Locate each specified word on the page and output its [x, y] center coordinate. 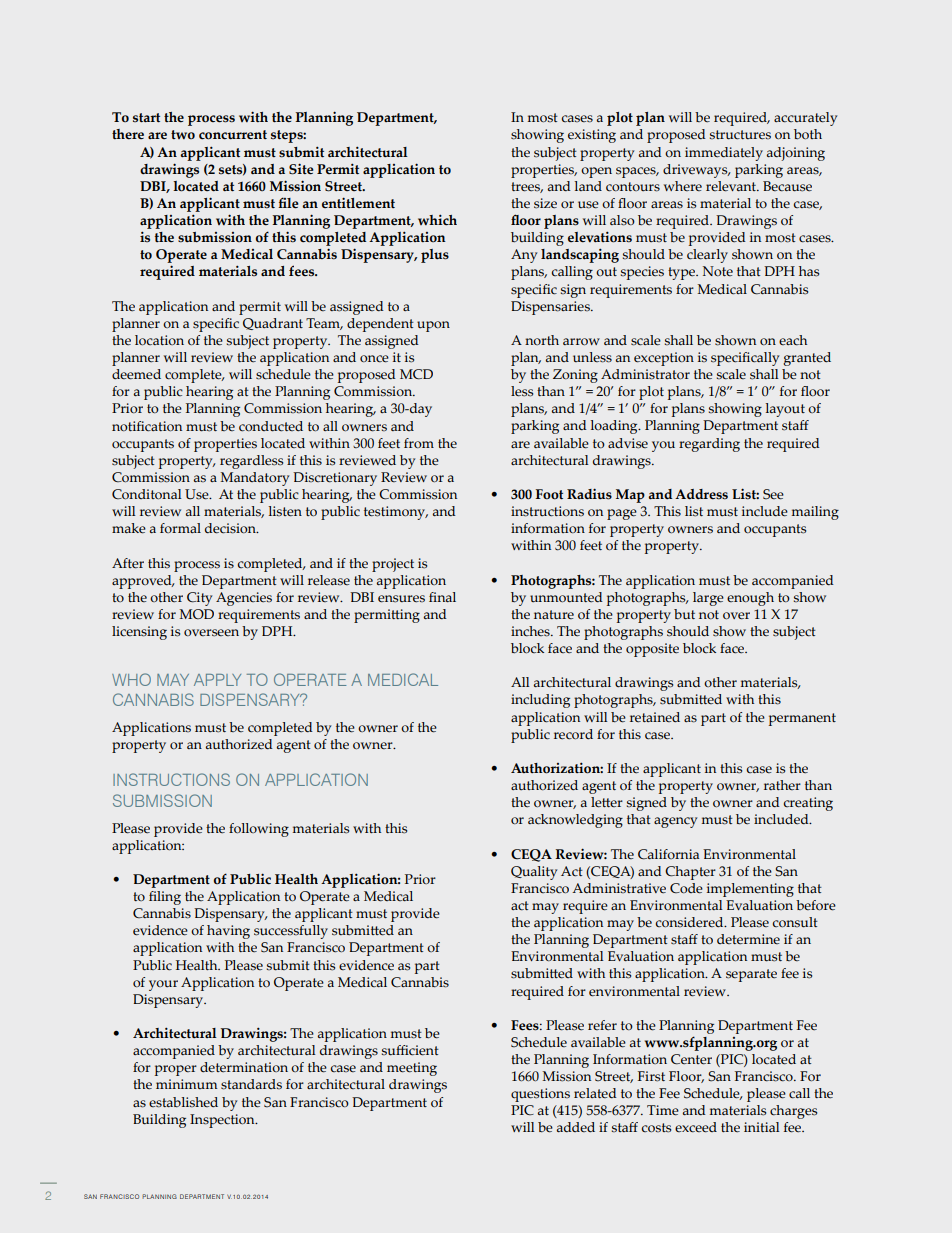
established [183, 1102]
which [437, 220]
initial [762, 1127]
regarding [709, 445]
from [419, 443]
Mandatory [255, 479]
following [259, 830]
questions [540, 1095]
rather [782, 785]
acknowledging [575, 821]
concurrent [233, 135]
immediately [724, 154]
